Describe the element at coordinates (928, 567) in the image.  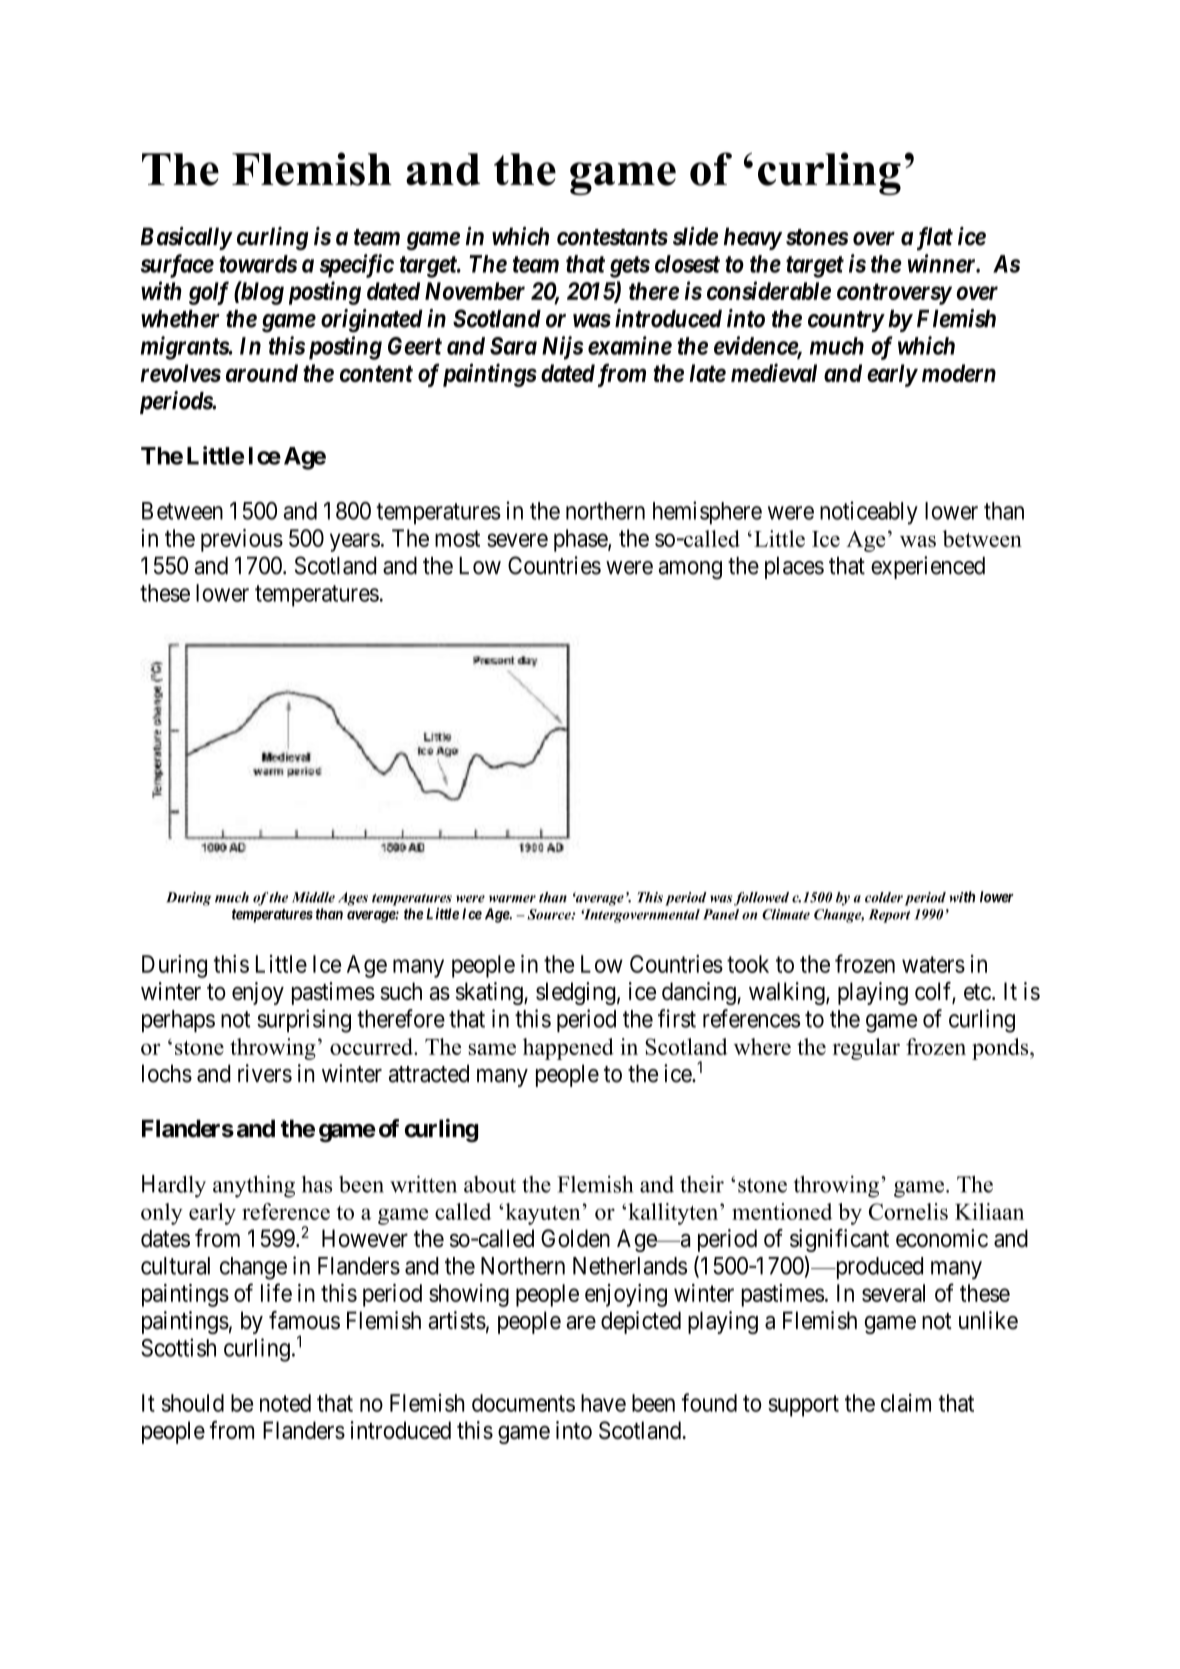
I see `experienced` at that location.
